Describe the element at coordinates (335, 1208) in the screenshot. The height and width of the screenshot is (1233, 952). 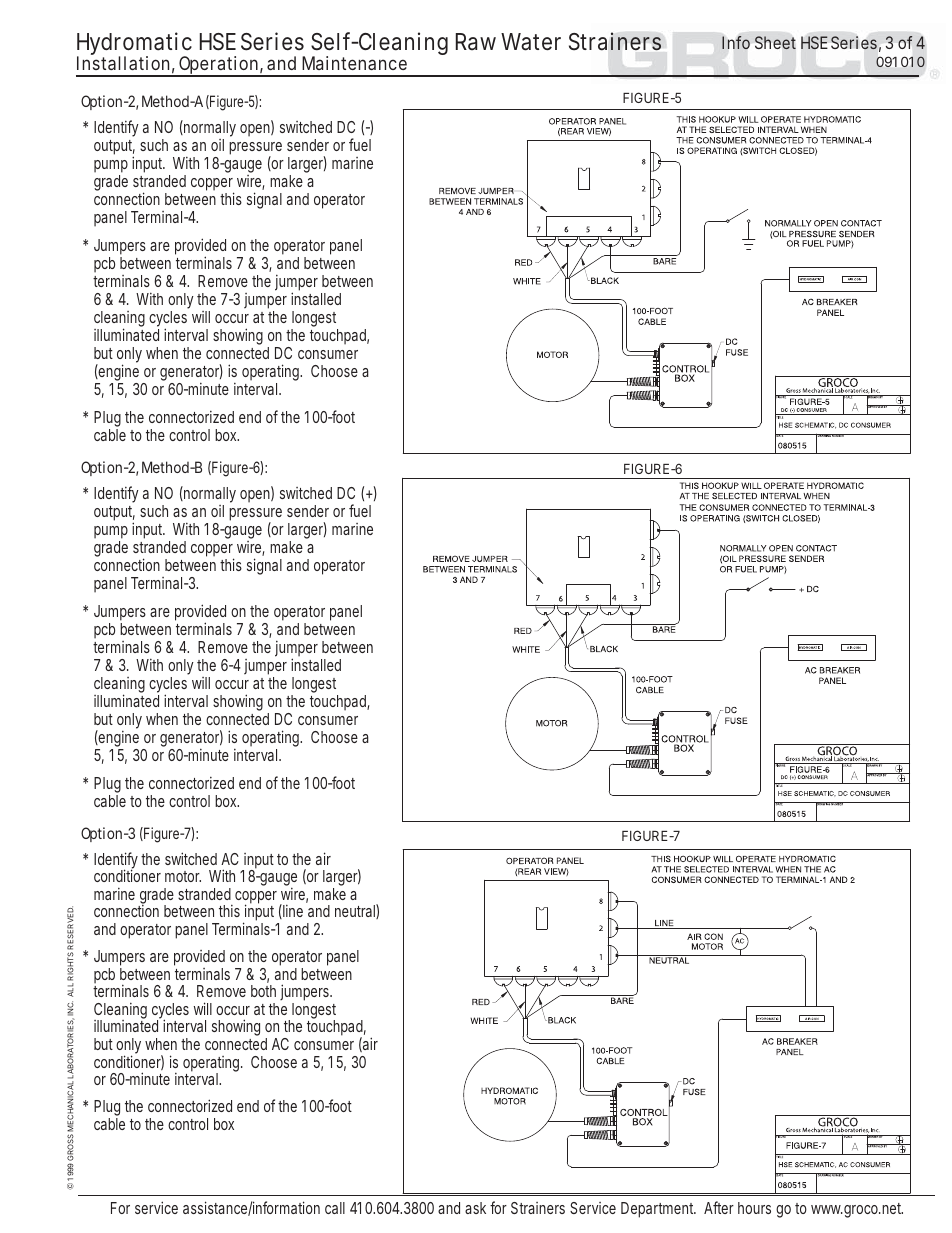
I see `call` at that location.
